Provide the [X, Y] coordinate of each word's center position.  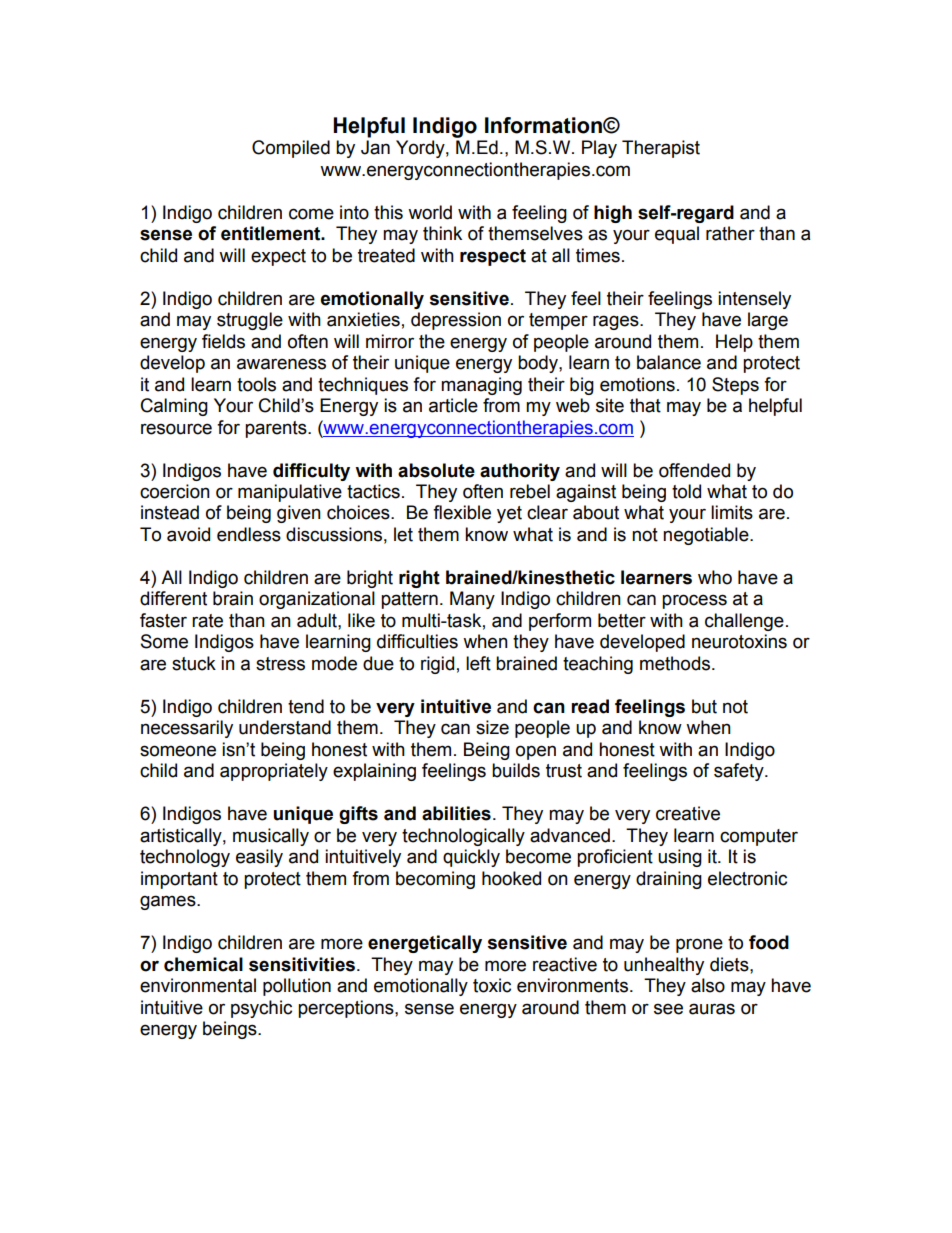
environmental [198, 985]
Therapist [661, 149]
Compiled [291, 149]
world [430, 212]
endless [249, 534]
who [715, 577]
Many [472, 600]
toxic [492, 985]
